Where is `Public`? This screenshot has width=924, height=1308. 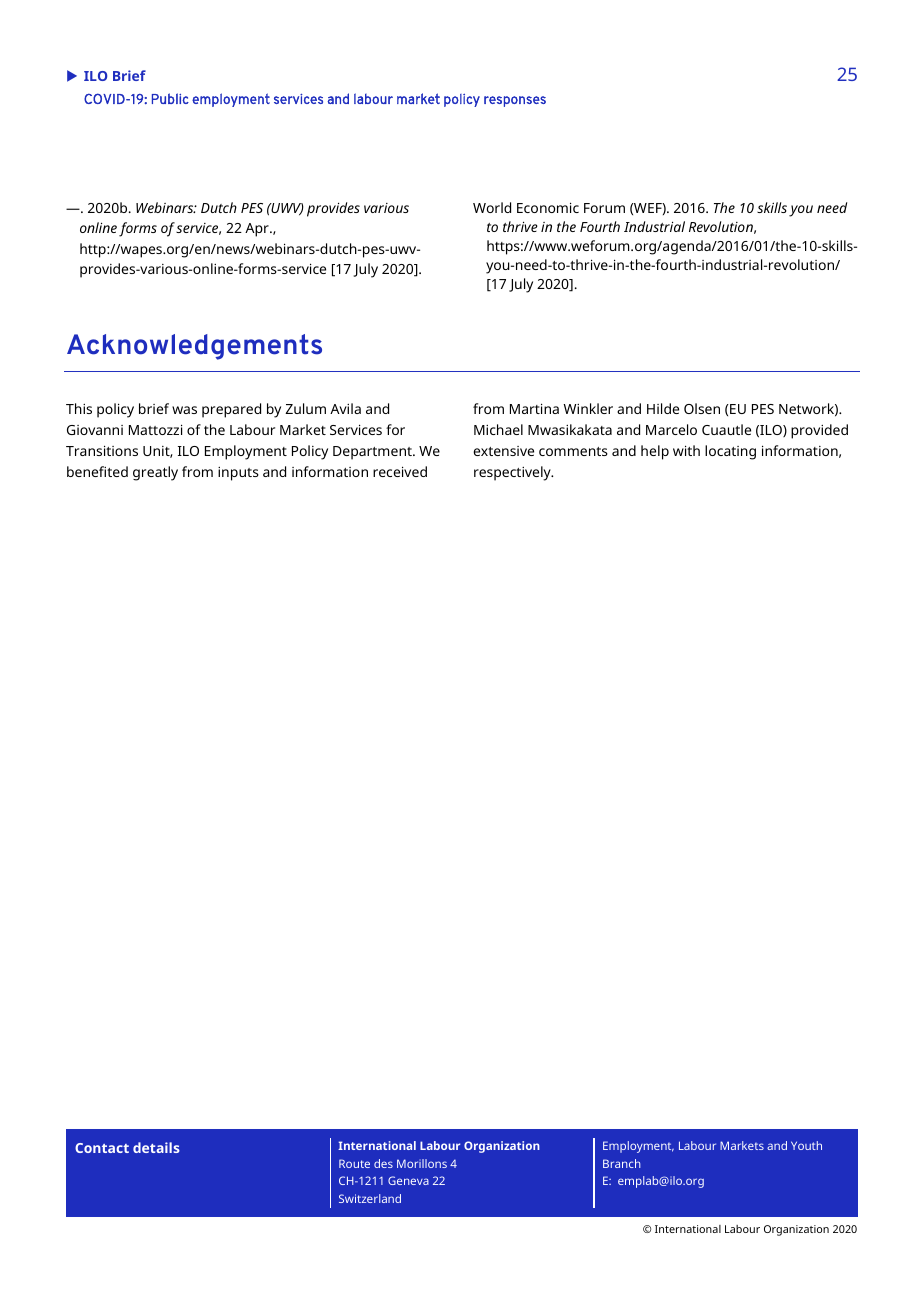 Public is located at coordinates (170, 98).
